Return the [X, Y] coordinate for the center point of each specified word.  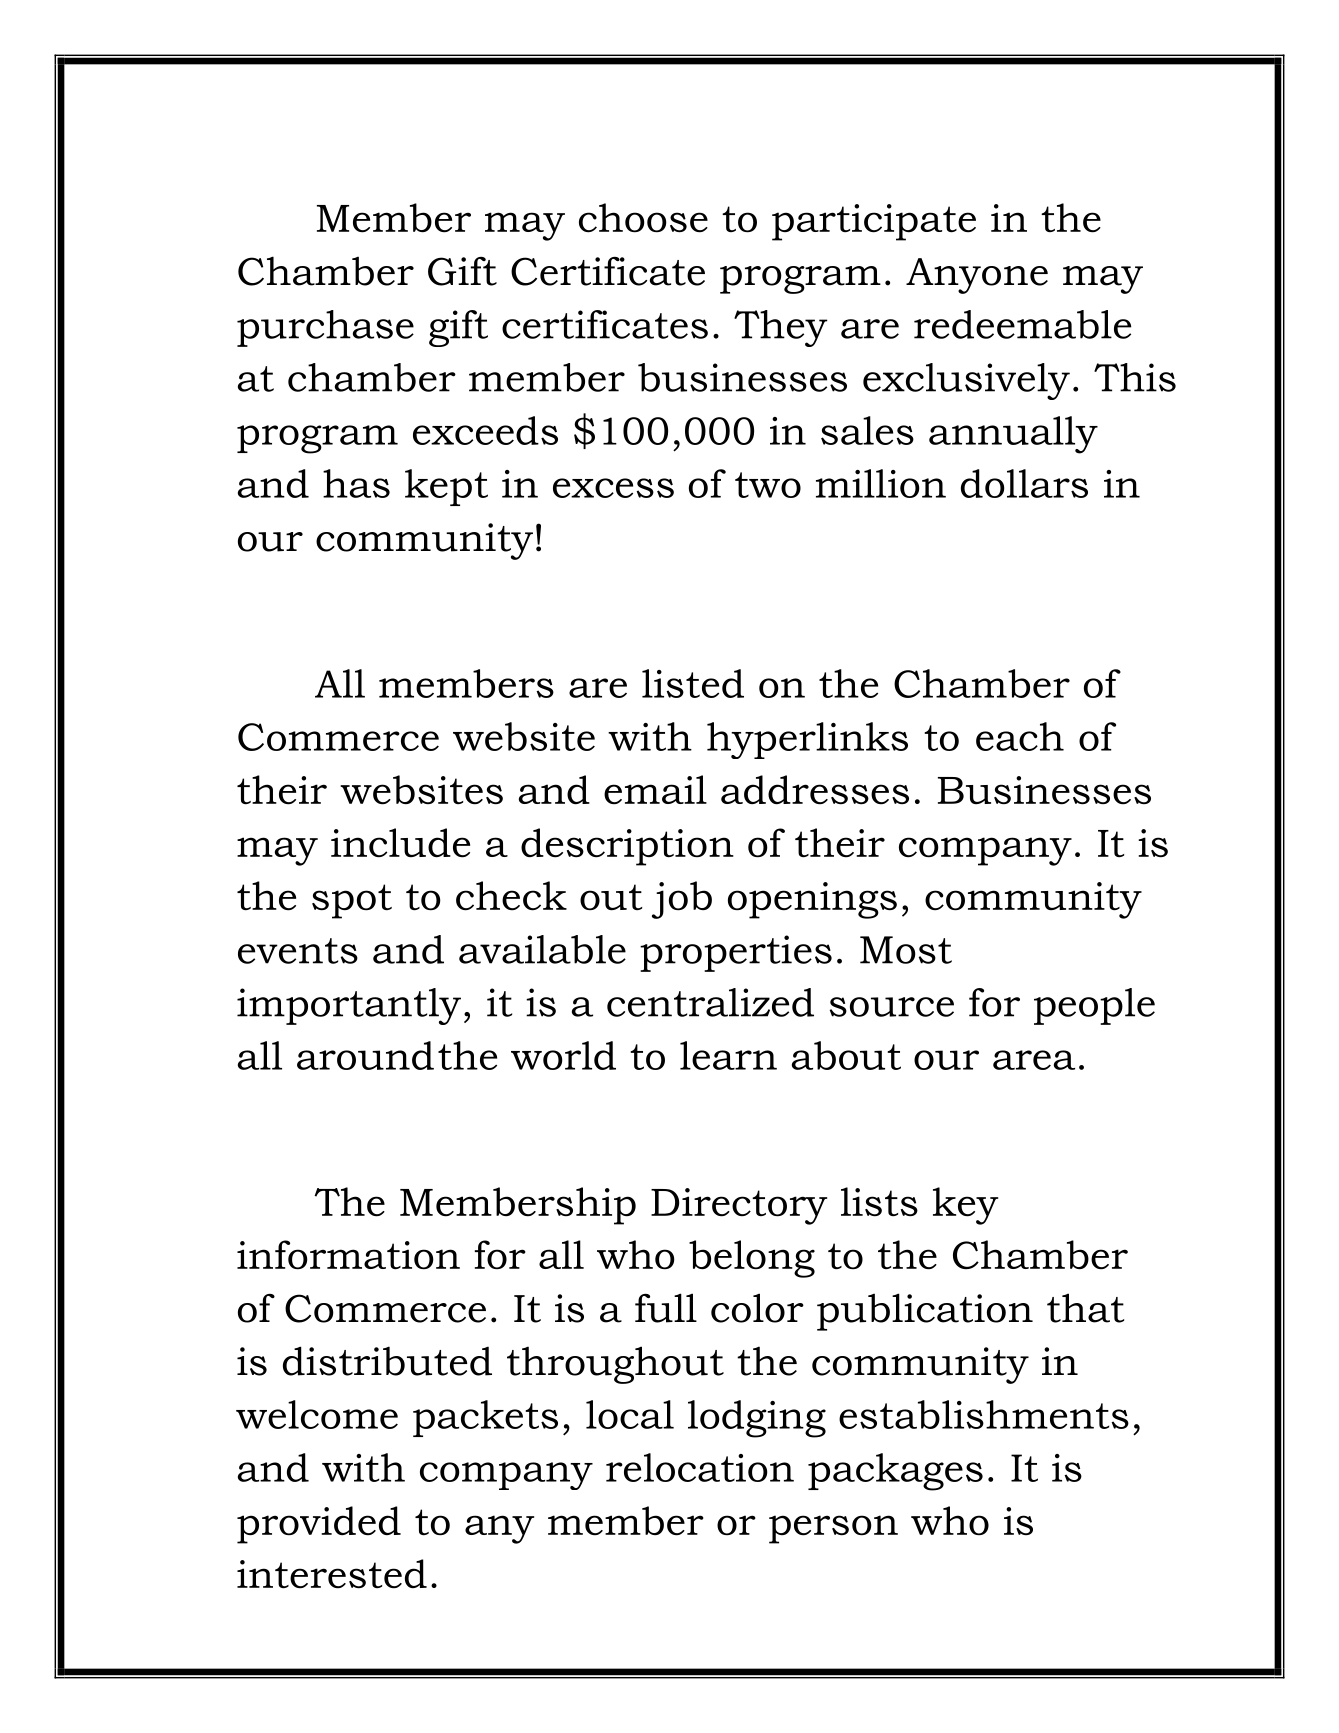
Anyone [977, 276]
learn [728, 1055]
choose [643, 218]
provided [319, 1525]
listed [693, 683]
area [1034, 1060]
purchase [325, 328]
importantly [349, 1006]
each [1020, 736]
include [400, 843]
